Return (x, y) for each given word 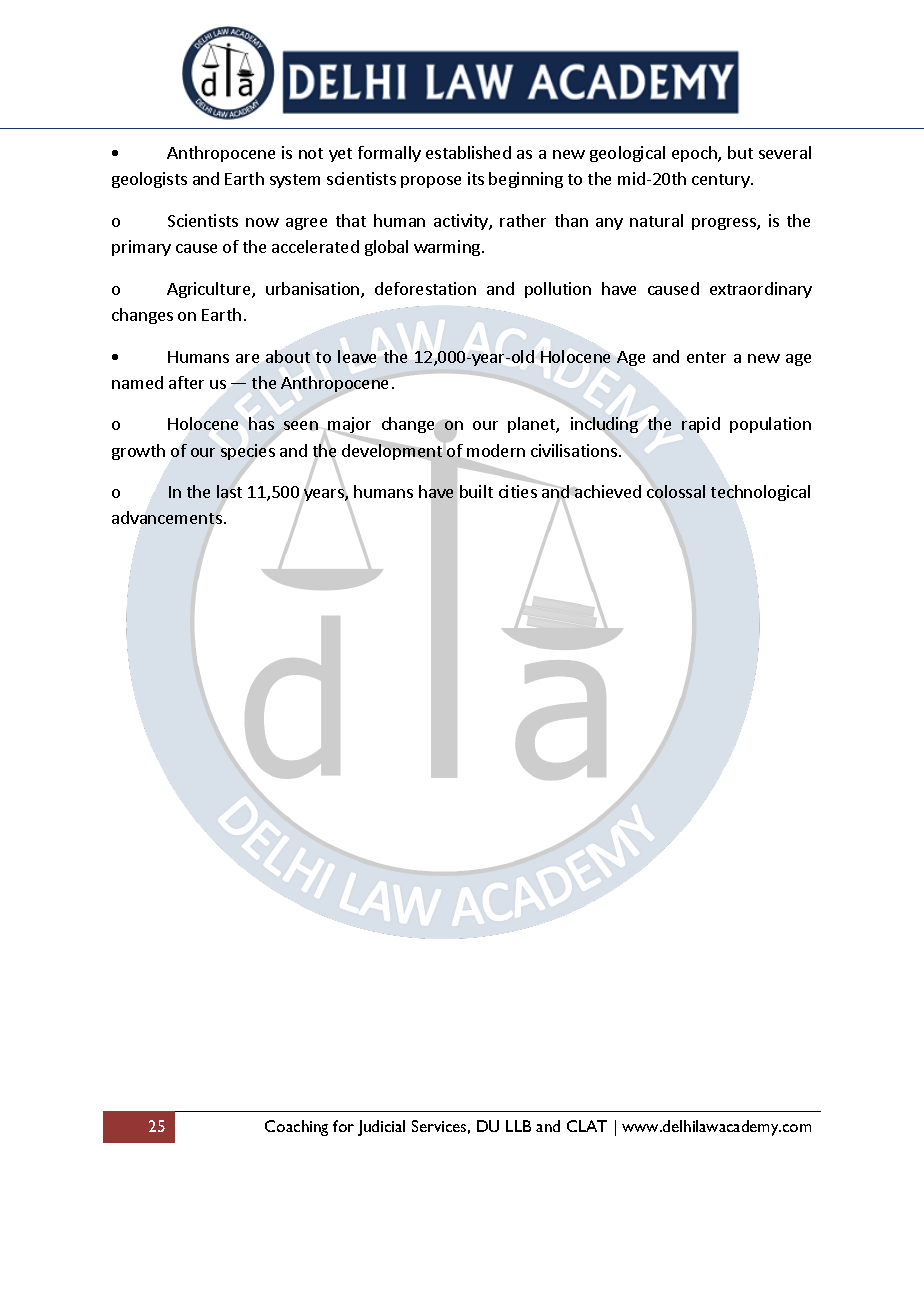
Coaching (296, 1128)
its (476, 178)
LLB (518, 1126)
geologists (149, 180)
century (722, 181)
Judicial (381, 1128)
